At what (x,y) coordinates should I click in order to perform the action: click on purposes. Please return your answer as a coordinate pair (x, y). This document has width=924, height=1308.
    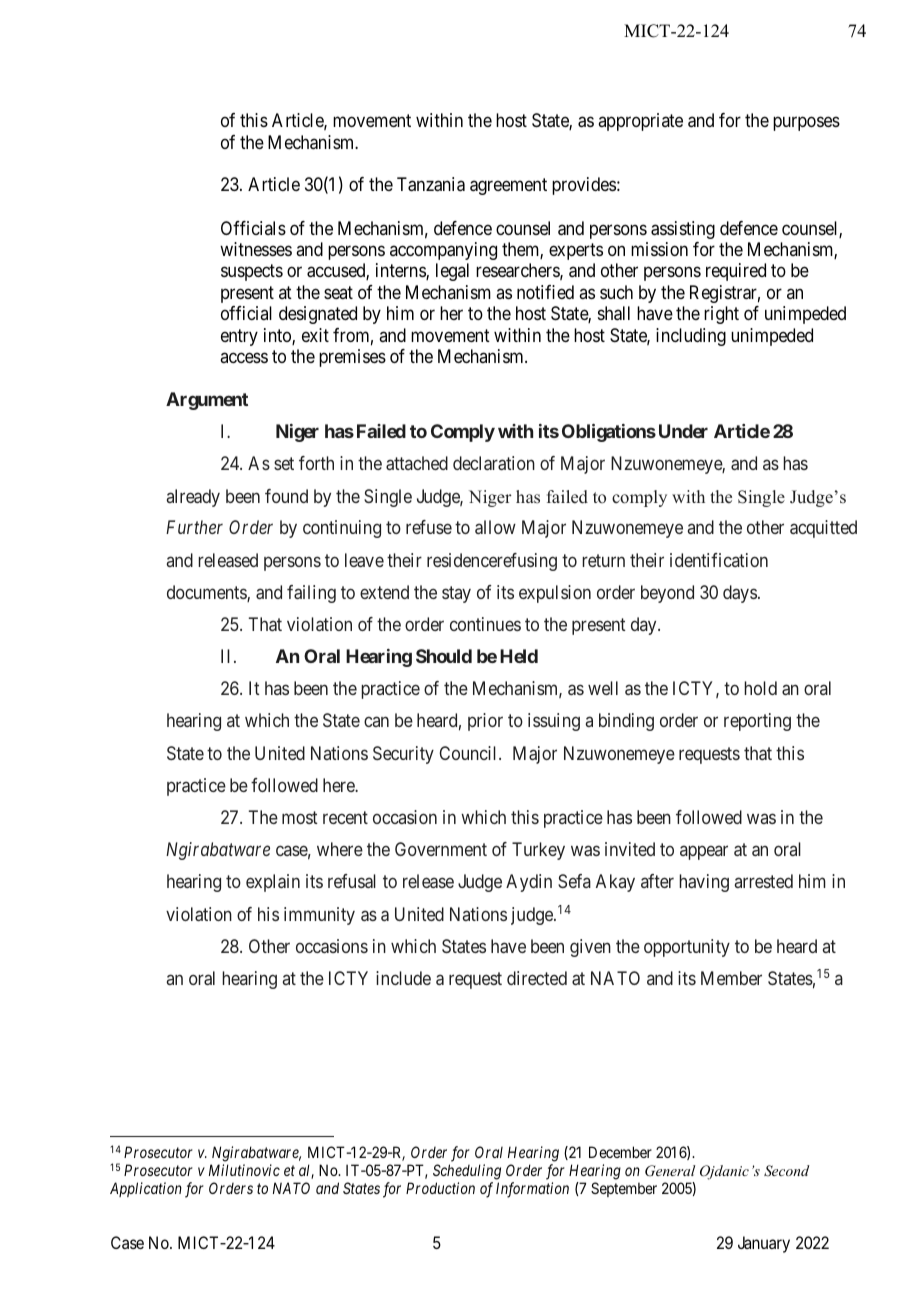
    Looking at the image, I should click on (806, 124).
